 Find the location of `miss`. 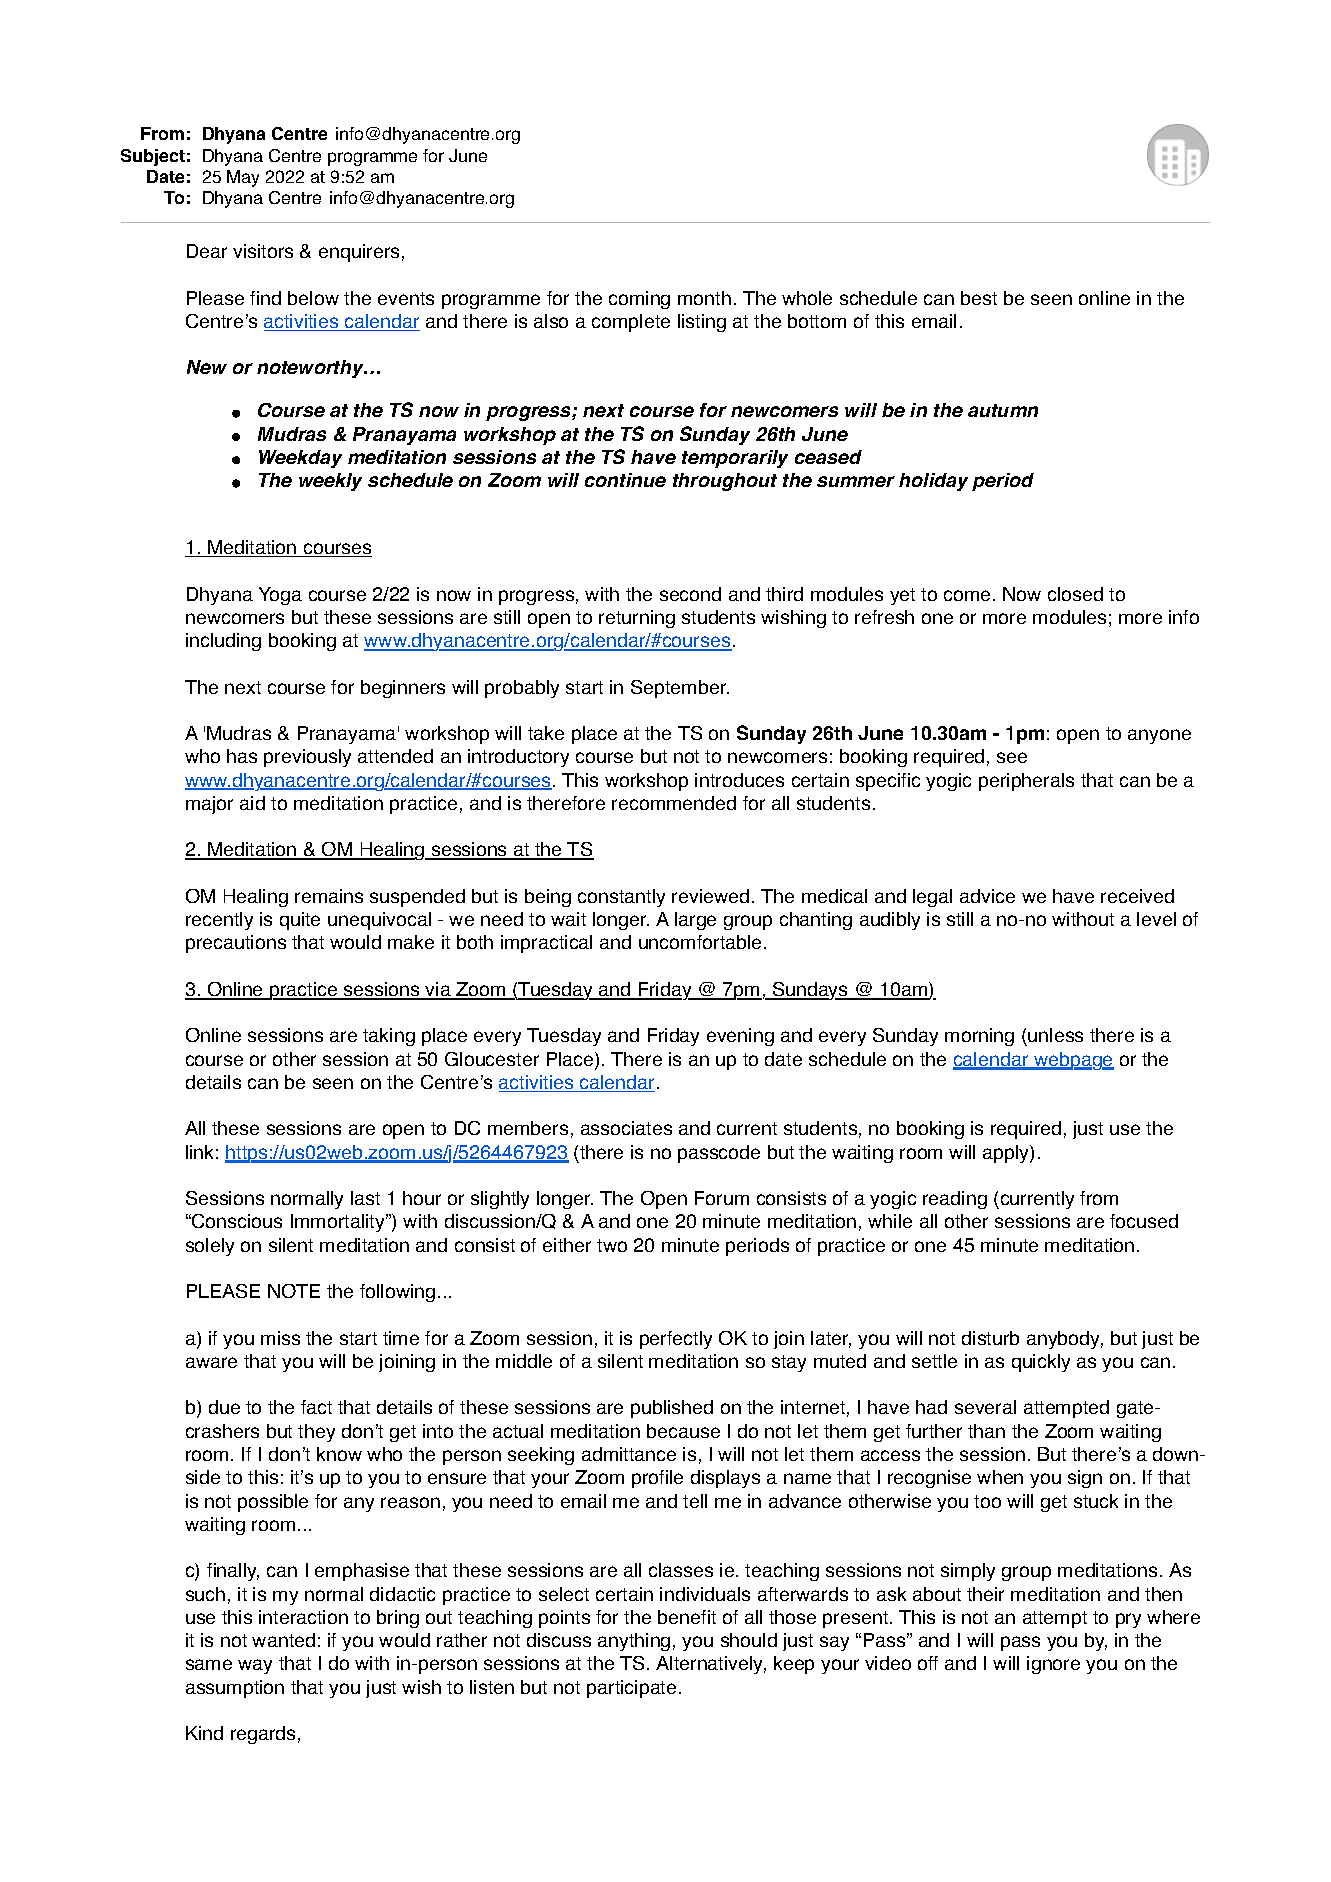

miss is located at coordinates (280, 1338).
